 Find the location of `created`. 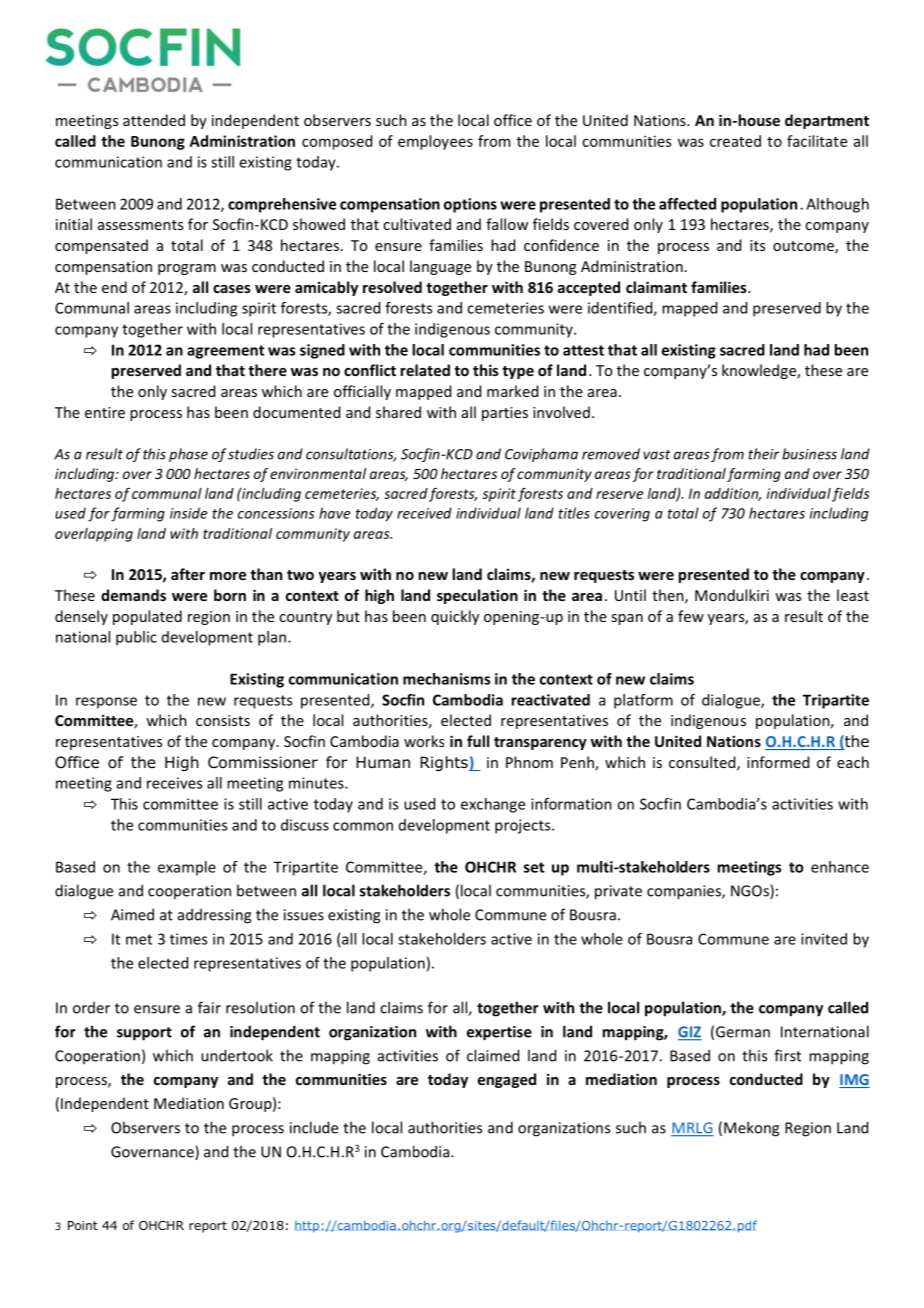

created is located at coordinates (735, 141).
